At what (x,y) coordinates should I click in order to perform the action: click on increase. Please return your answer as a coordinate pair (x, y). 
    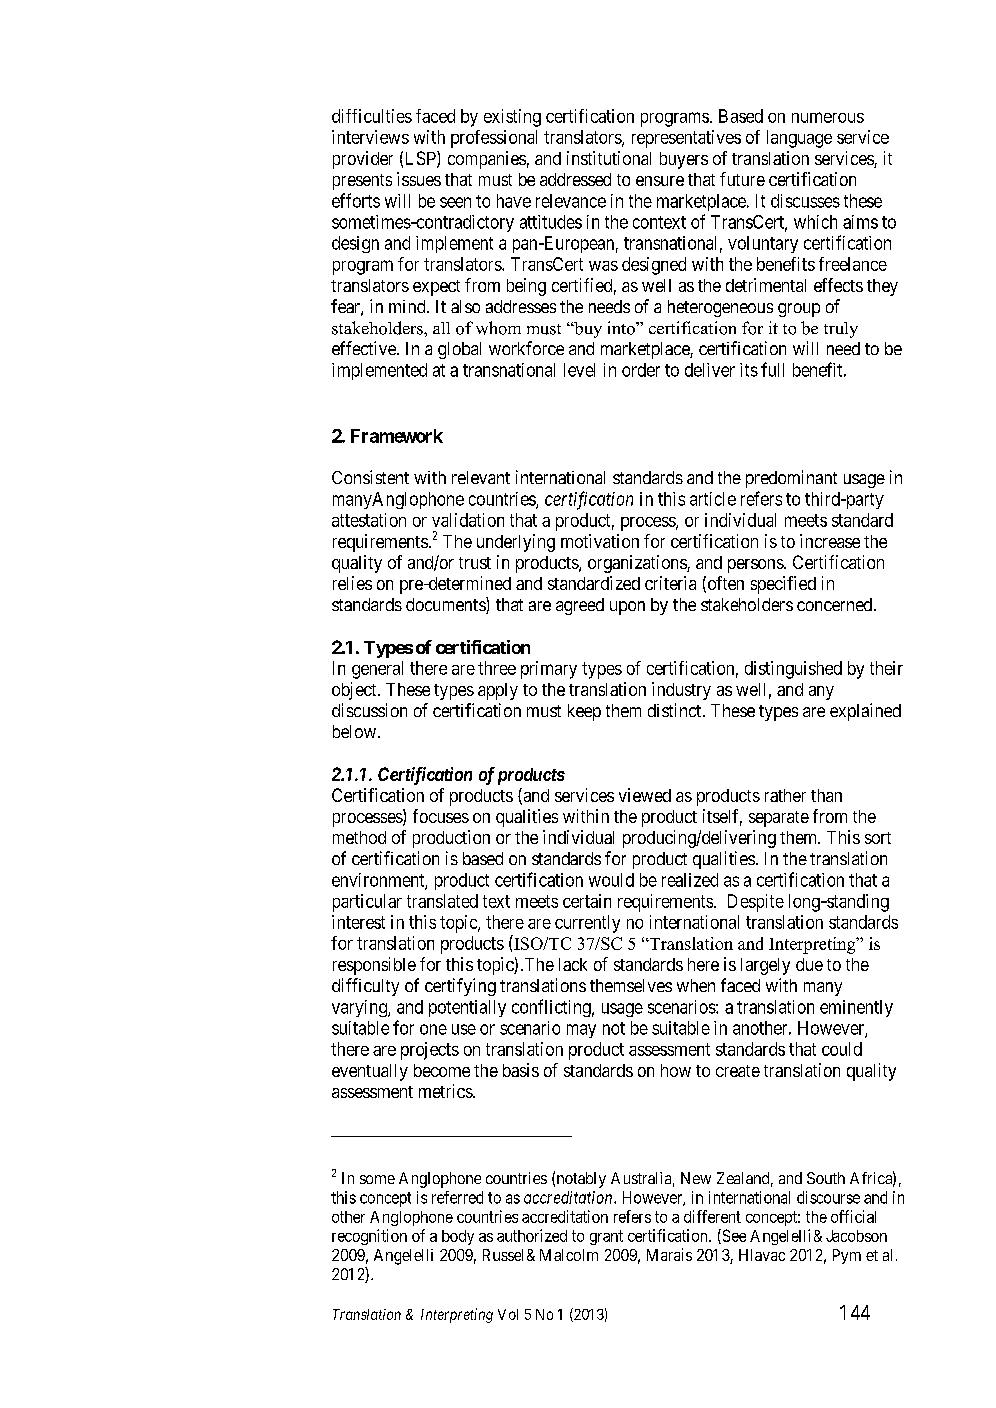
    Looking at the image, I should click on (830, 541).
